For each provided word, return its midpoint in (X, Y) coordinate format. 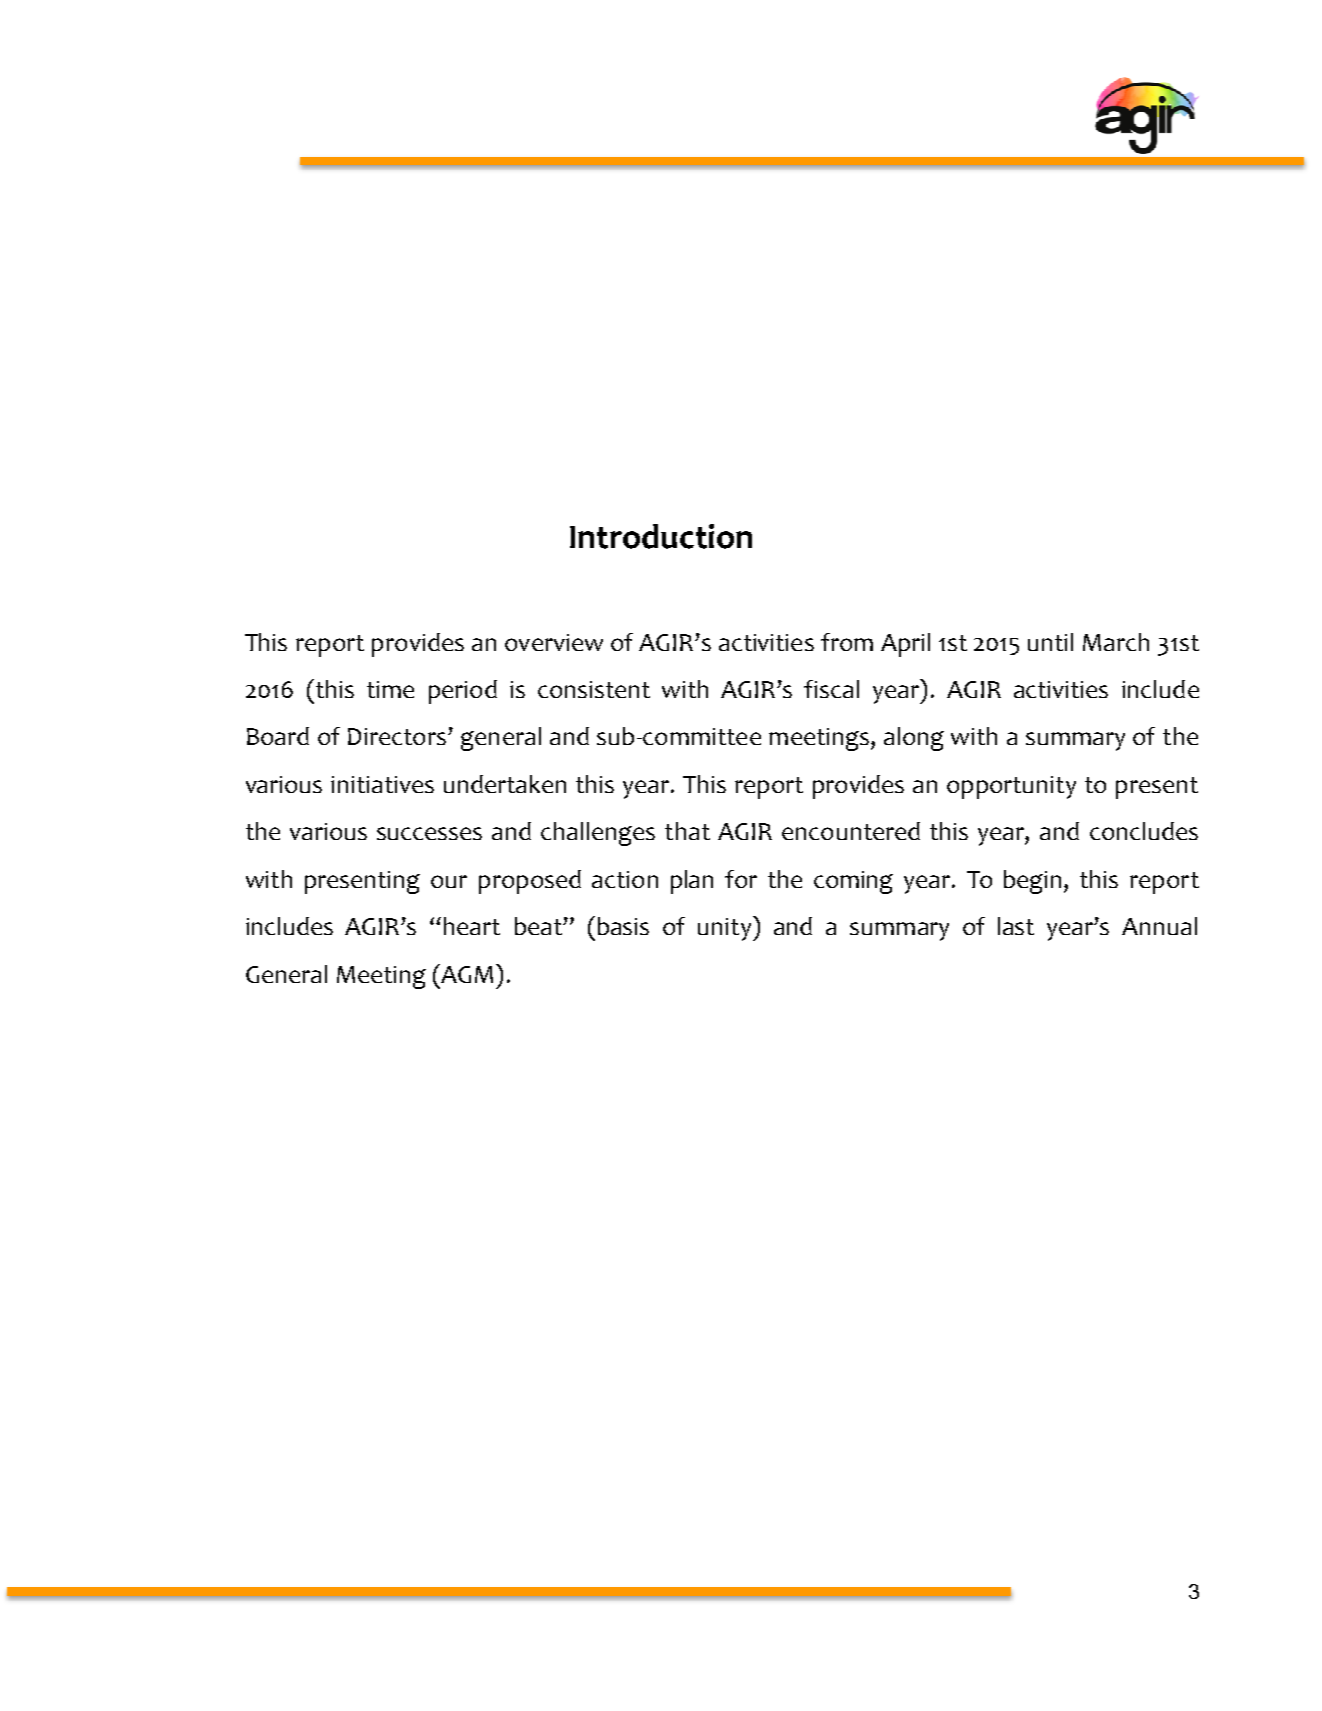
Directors (397, 736)
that (687, 831)
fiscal (831, 689)
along (914, 739)
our (449, 881)
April (905, 645)
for (741, 879)
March (1116, 642)
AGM (466, 973)
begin (1032, 882)
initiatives (382, 784)
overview (554, 642)
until (1050, 642)
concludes (1144, 831)
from (847, 642)
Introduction (661, 536)
